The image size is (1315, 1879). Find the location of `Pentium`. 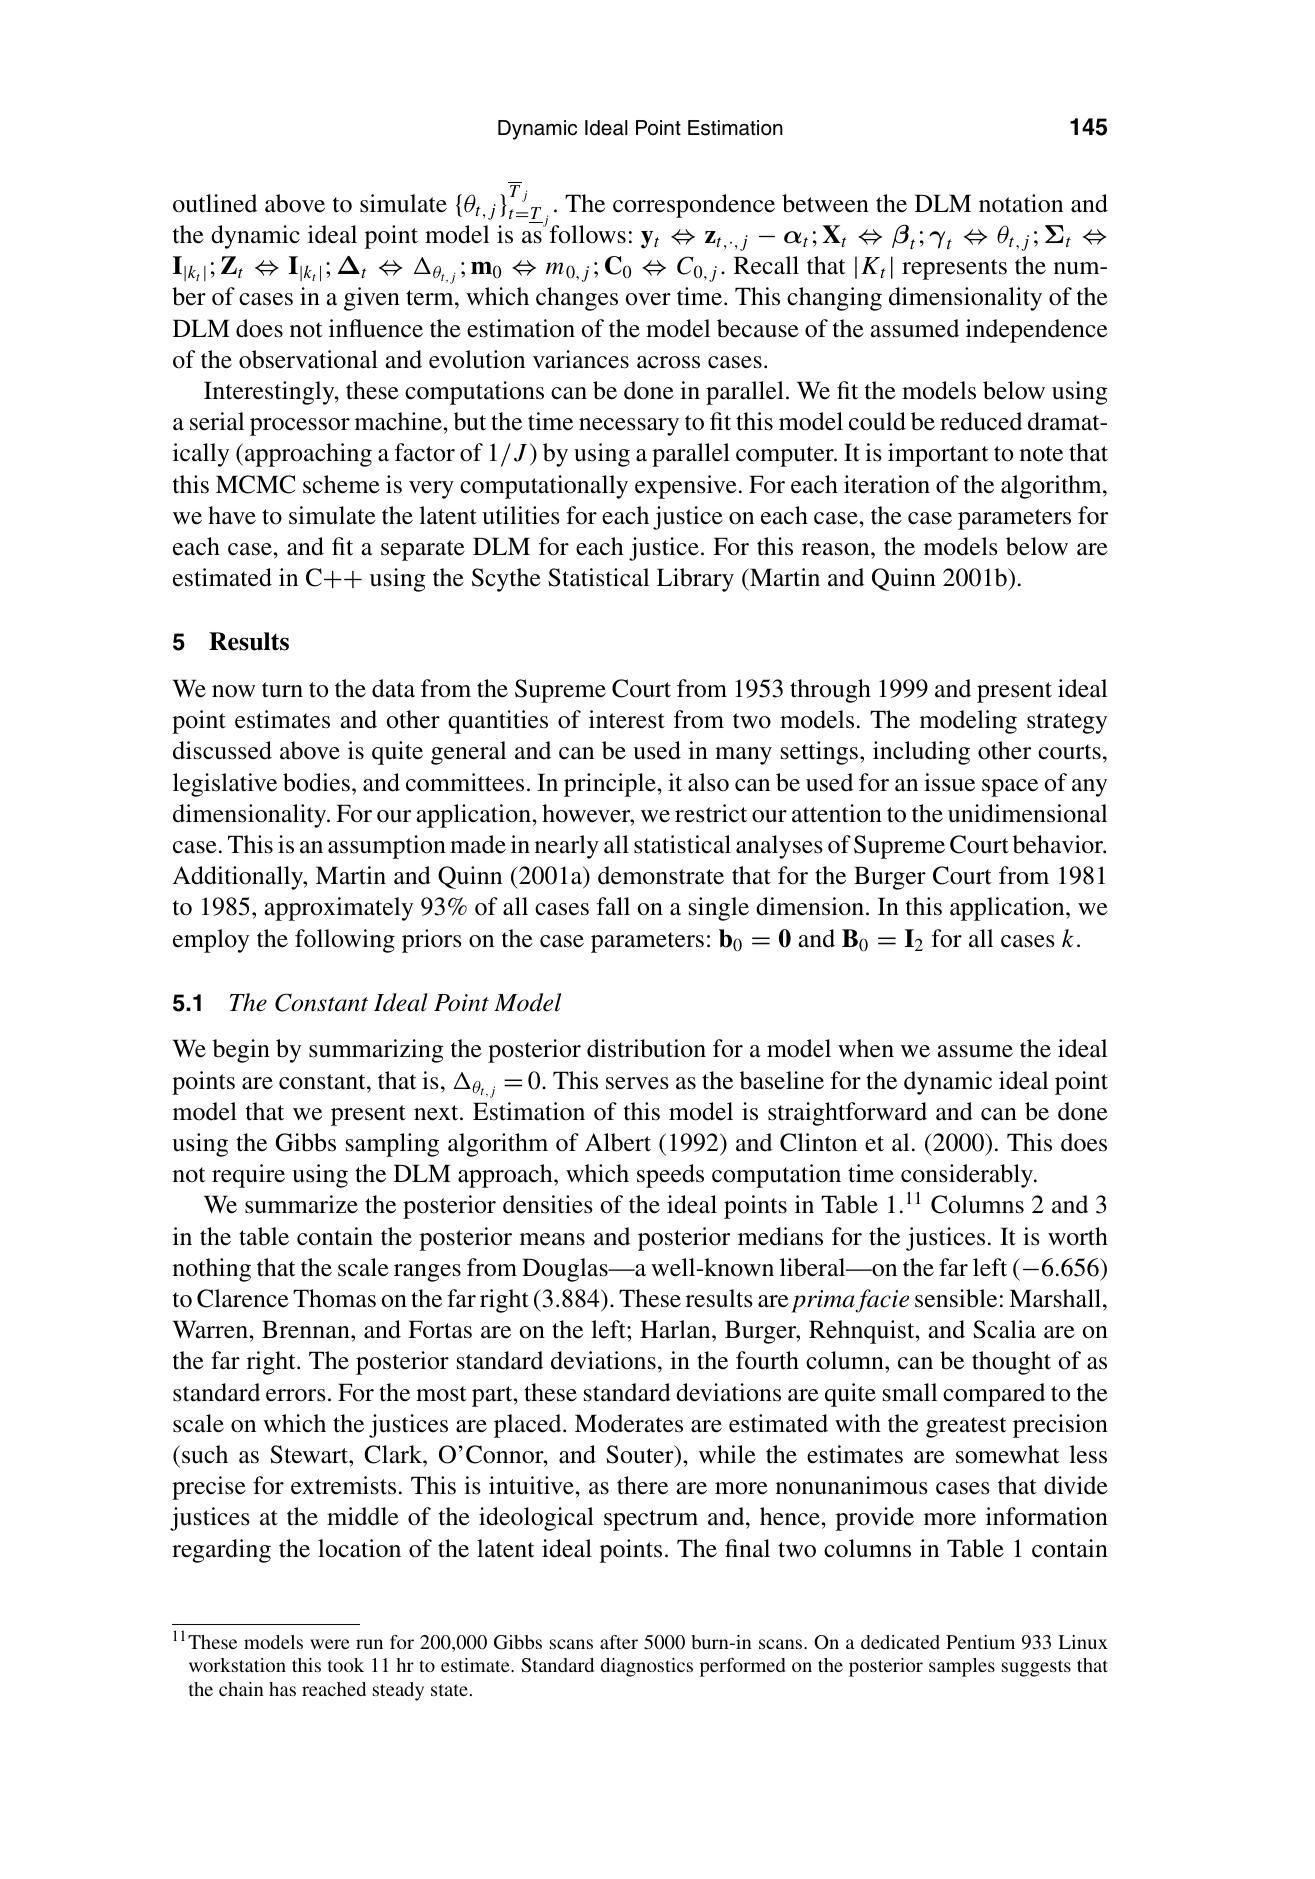

Pentium is located at coordinates (980, 1642).
